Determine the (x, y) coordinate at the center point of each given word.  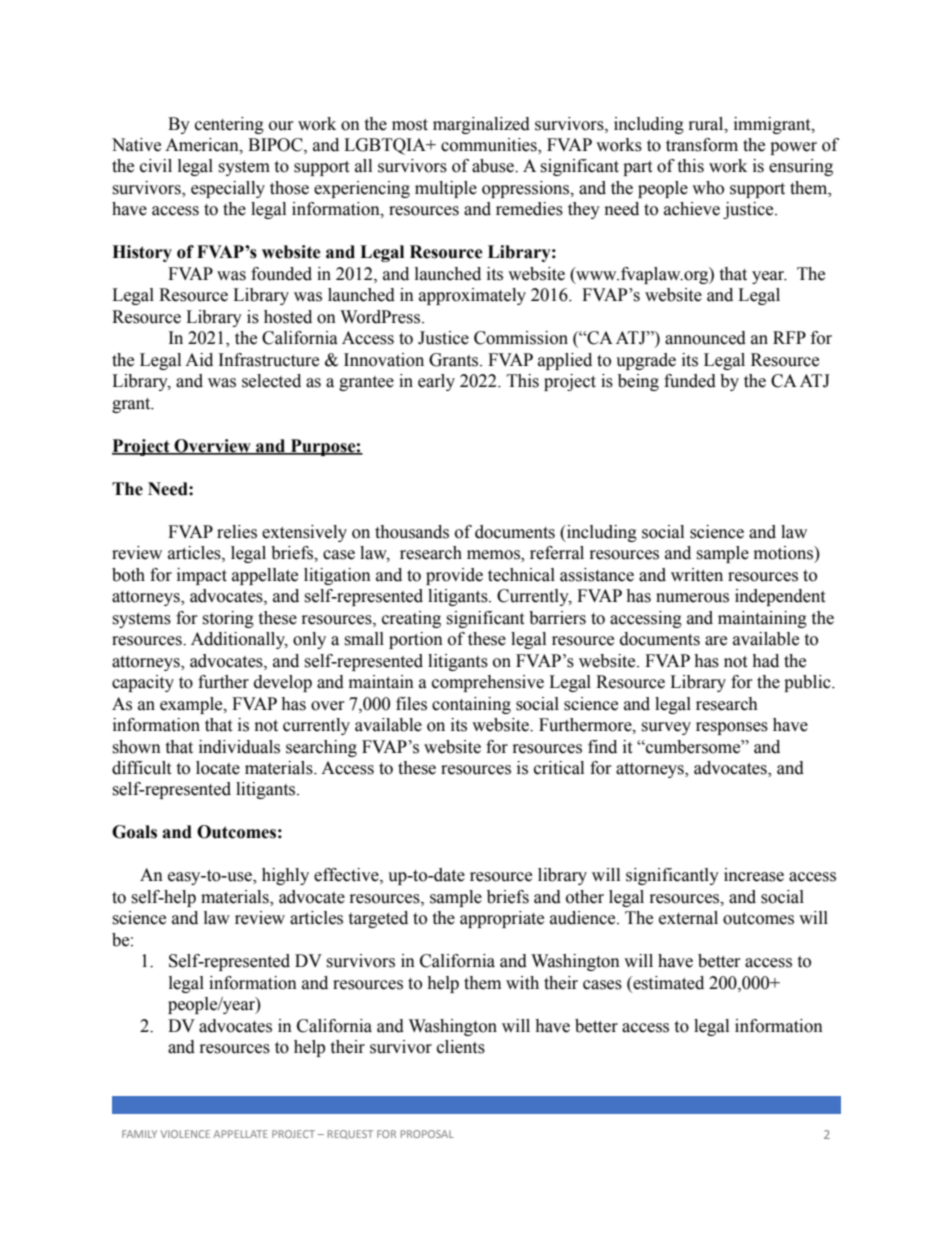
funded (690, 381)
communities (490, 146)
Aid (199, 360)
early (436, 382)
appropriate (502, 919)
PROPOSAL (427, 1134)
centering (229, 125)
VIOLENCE (185, 1134)
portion (416, 640)
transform (702, 145)
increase (754, 875)
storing (228, 619)
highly (285, 876)
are (716, 641)
